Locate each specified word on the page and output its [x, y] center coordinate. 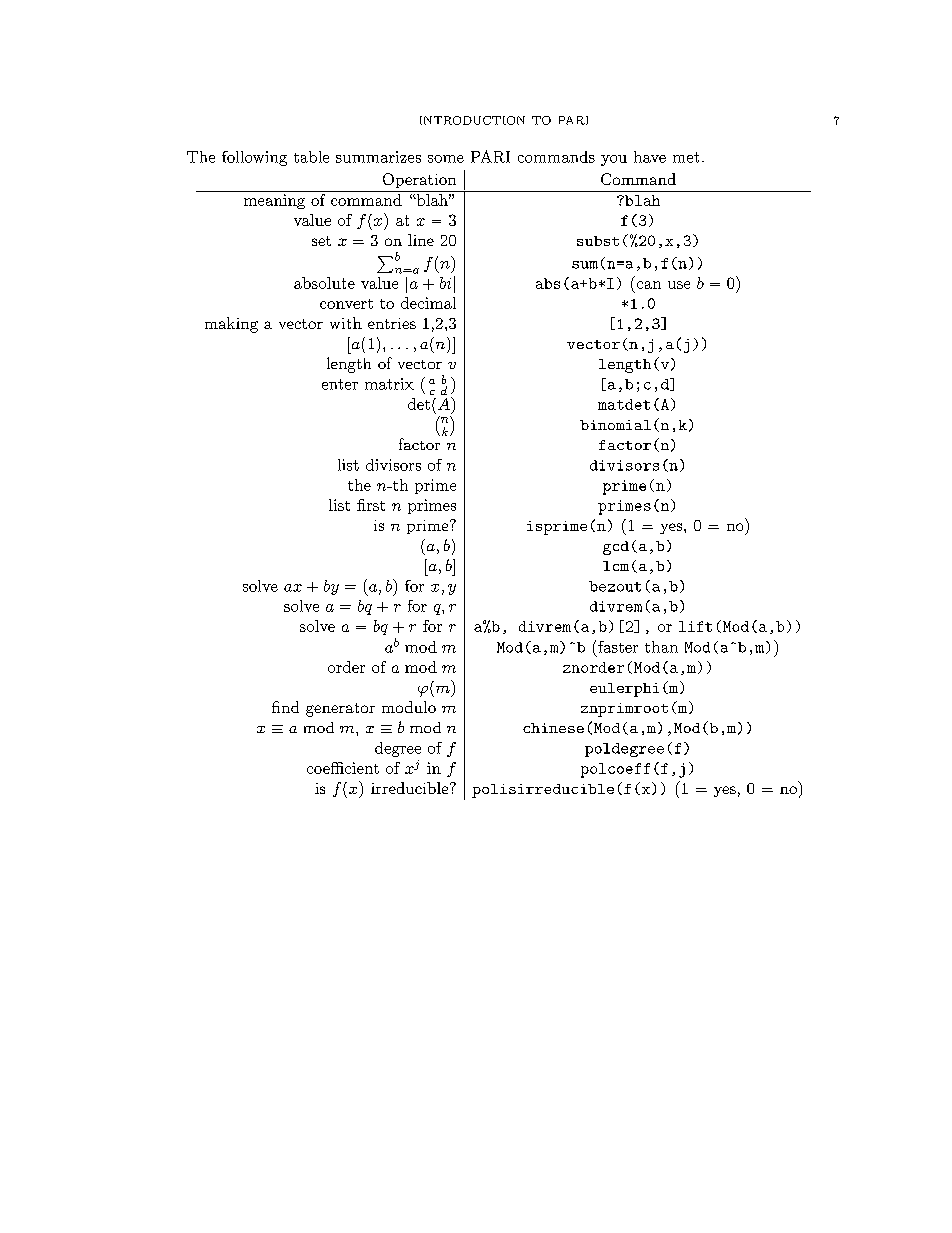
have [650, 157]
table [311, 157]
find [285, 707]
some [446, 159]
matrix [389, 384]
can [649, 285]
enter [340, 384]
